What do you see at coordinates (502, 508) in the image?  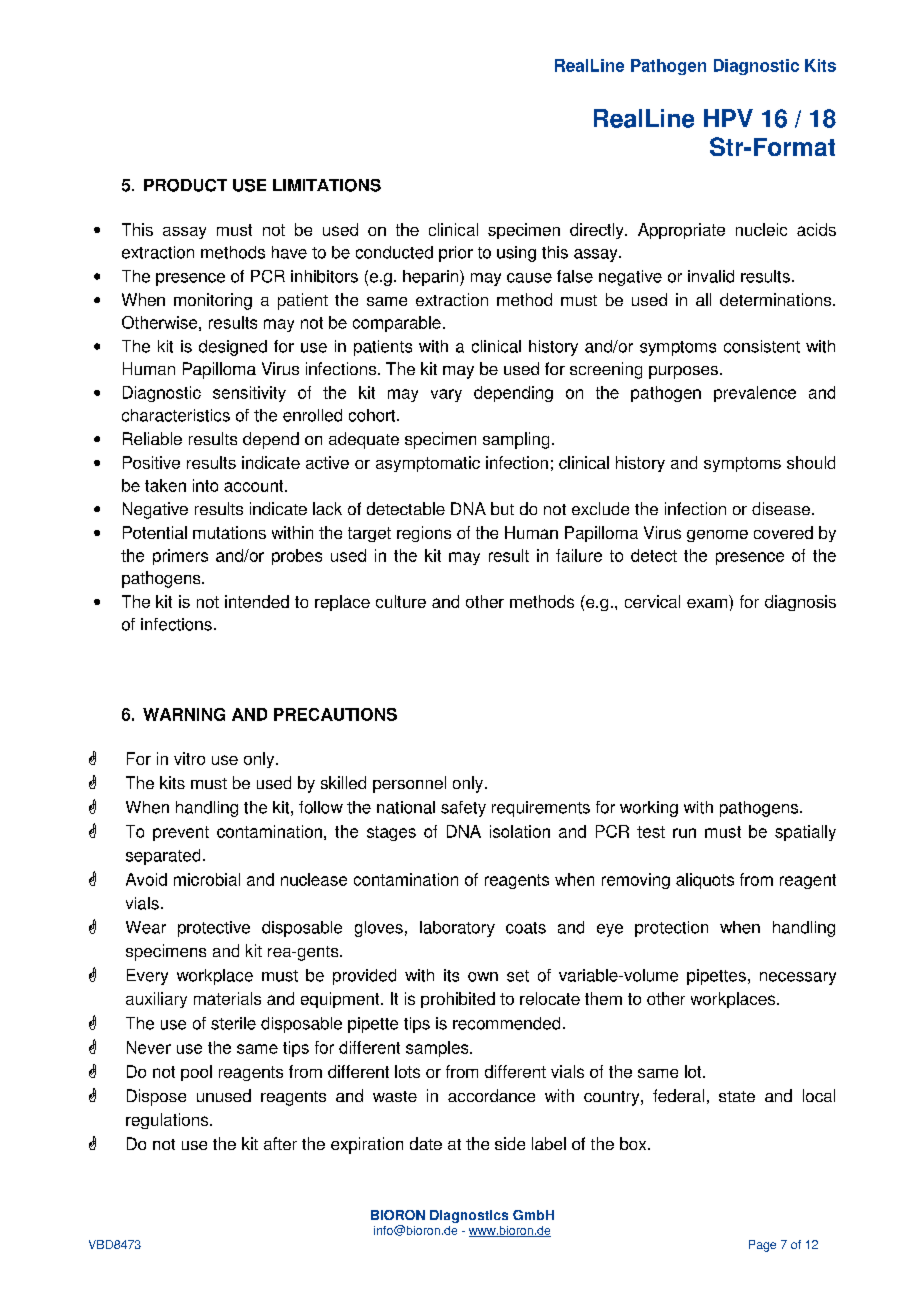 I see `but` at bounding box center [502, 508].
